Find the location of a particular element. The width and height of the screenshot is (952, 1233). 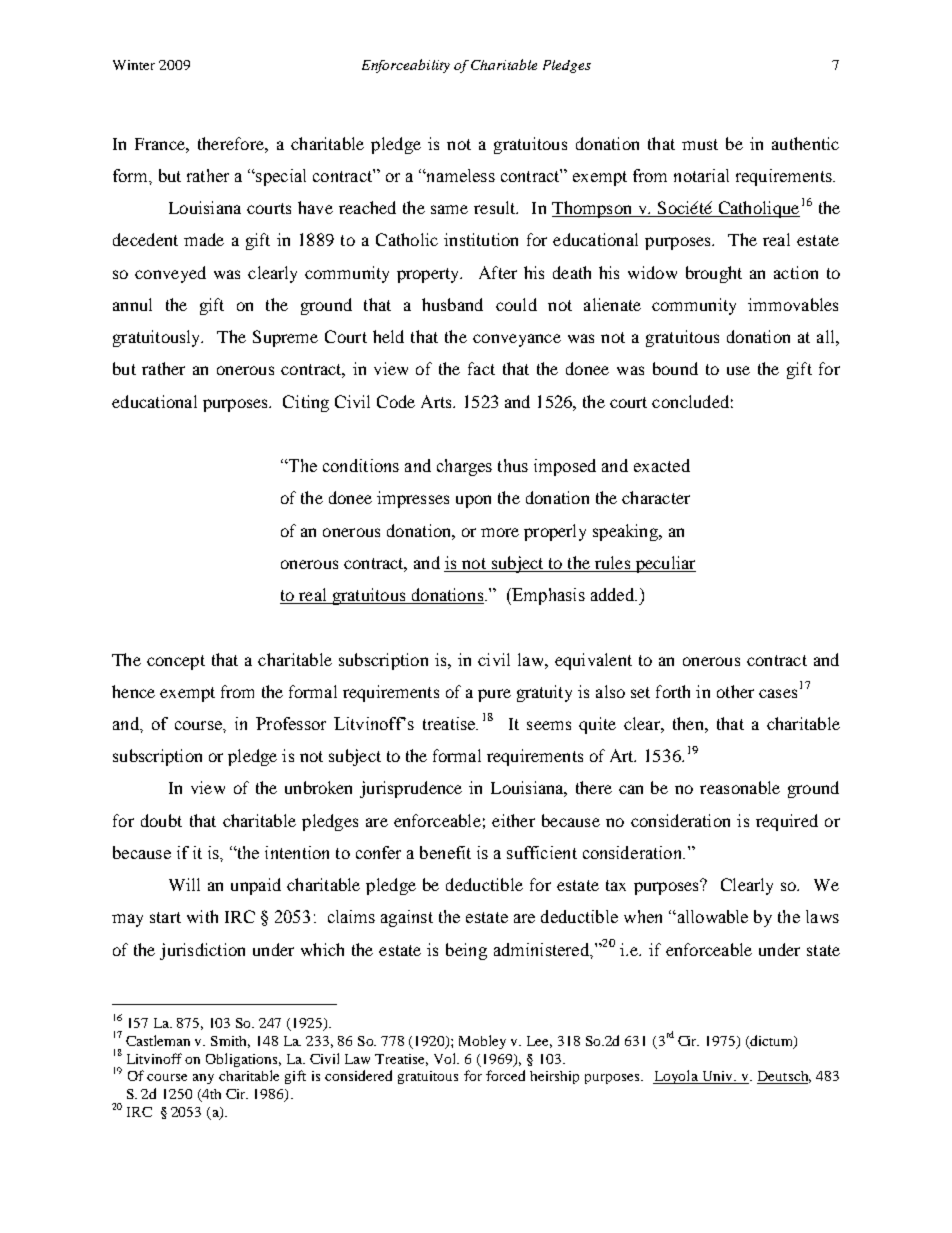

Mobley is located at coordinates (482, 1042).
